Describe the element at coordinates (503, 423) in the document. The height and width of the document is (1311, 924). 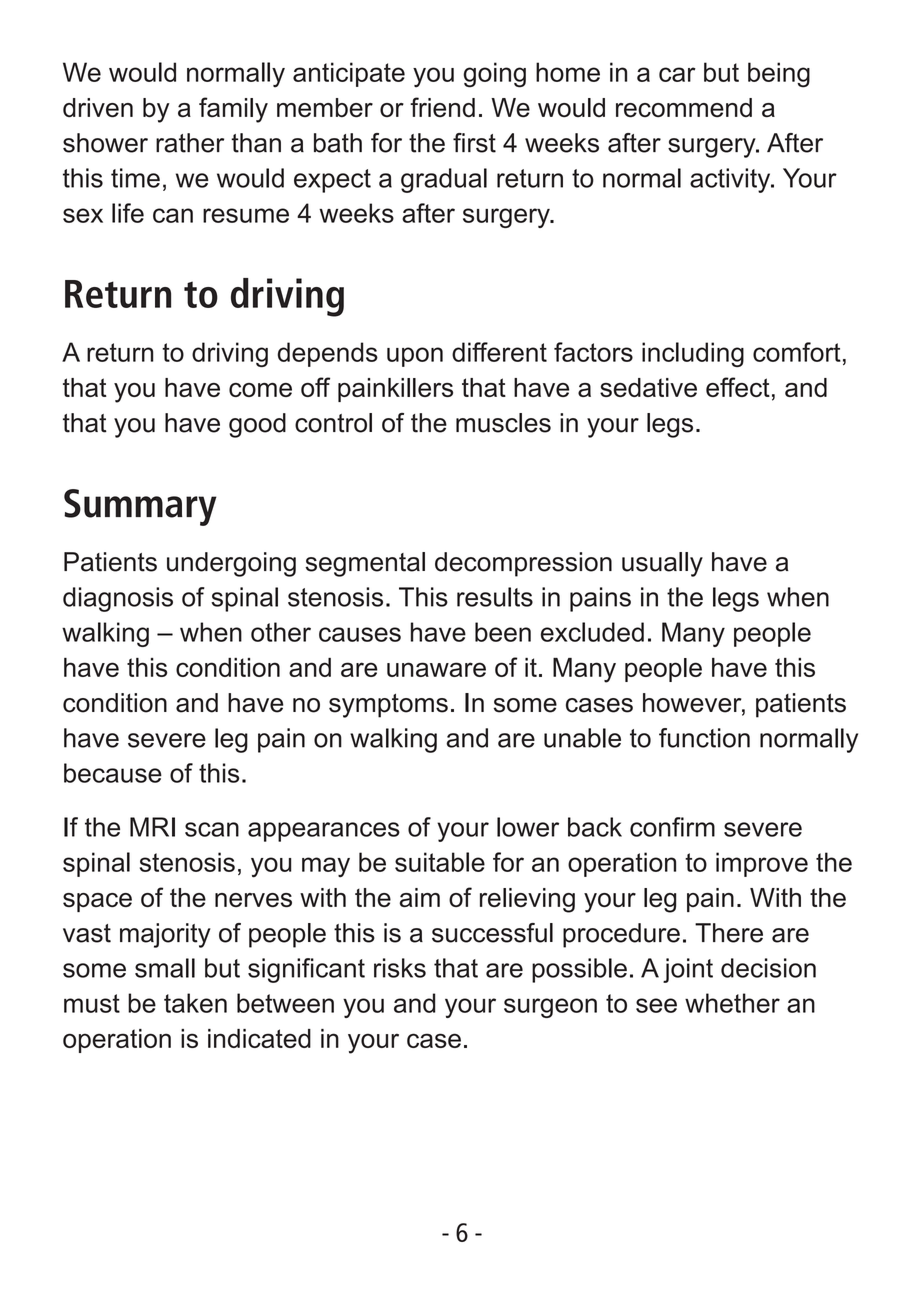
I see `muscles` at that location.
